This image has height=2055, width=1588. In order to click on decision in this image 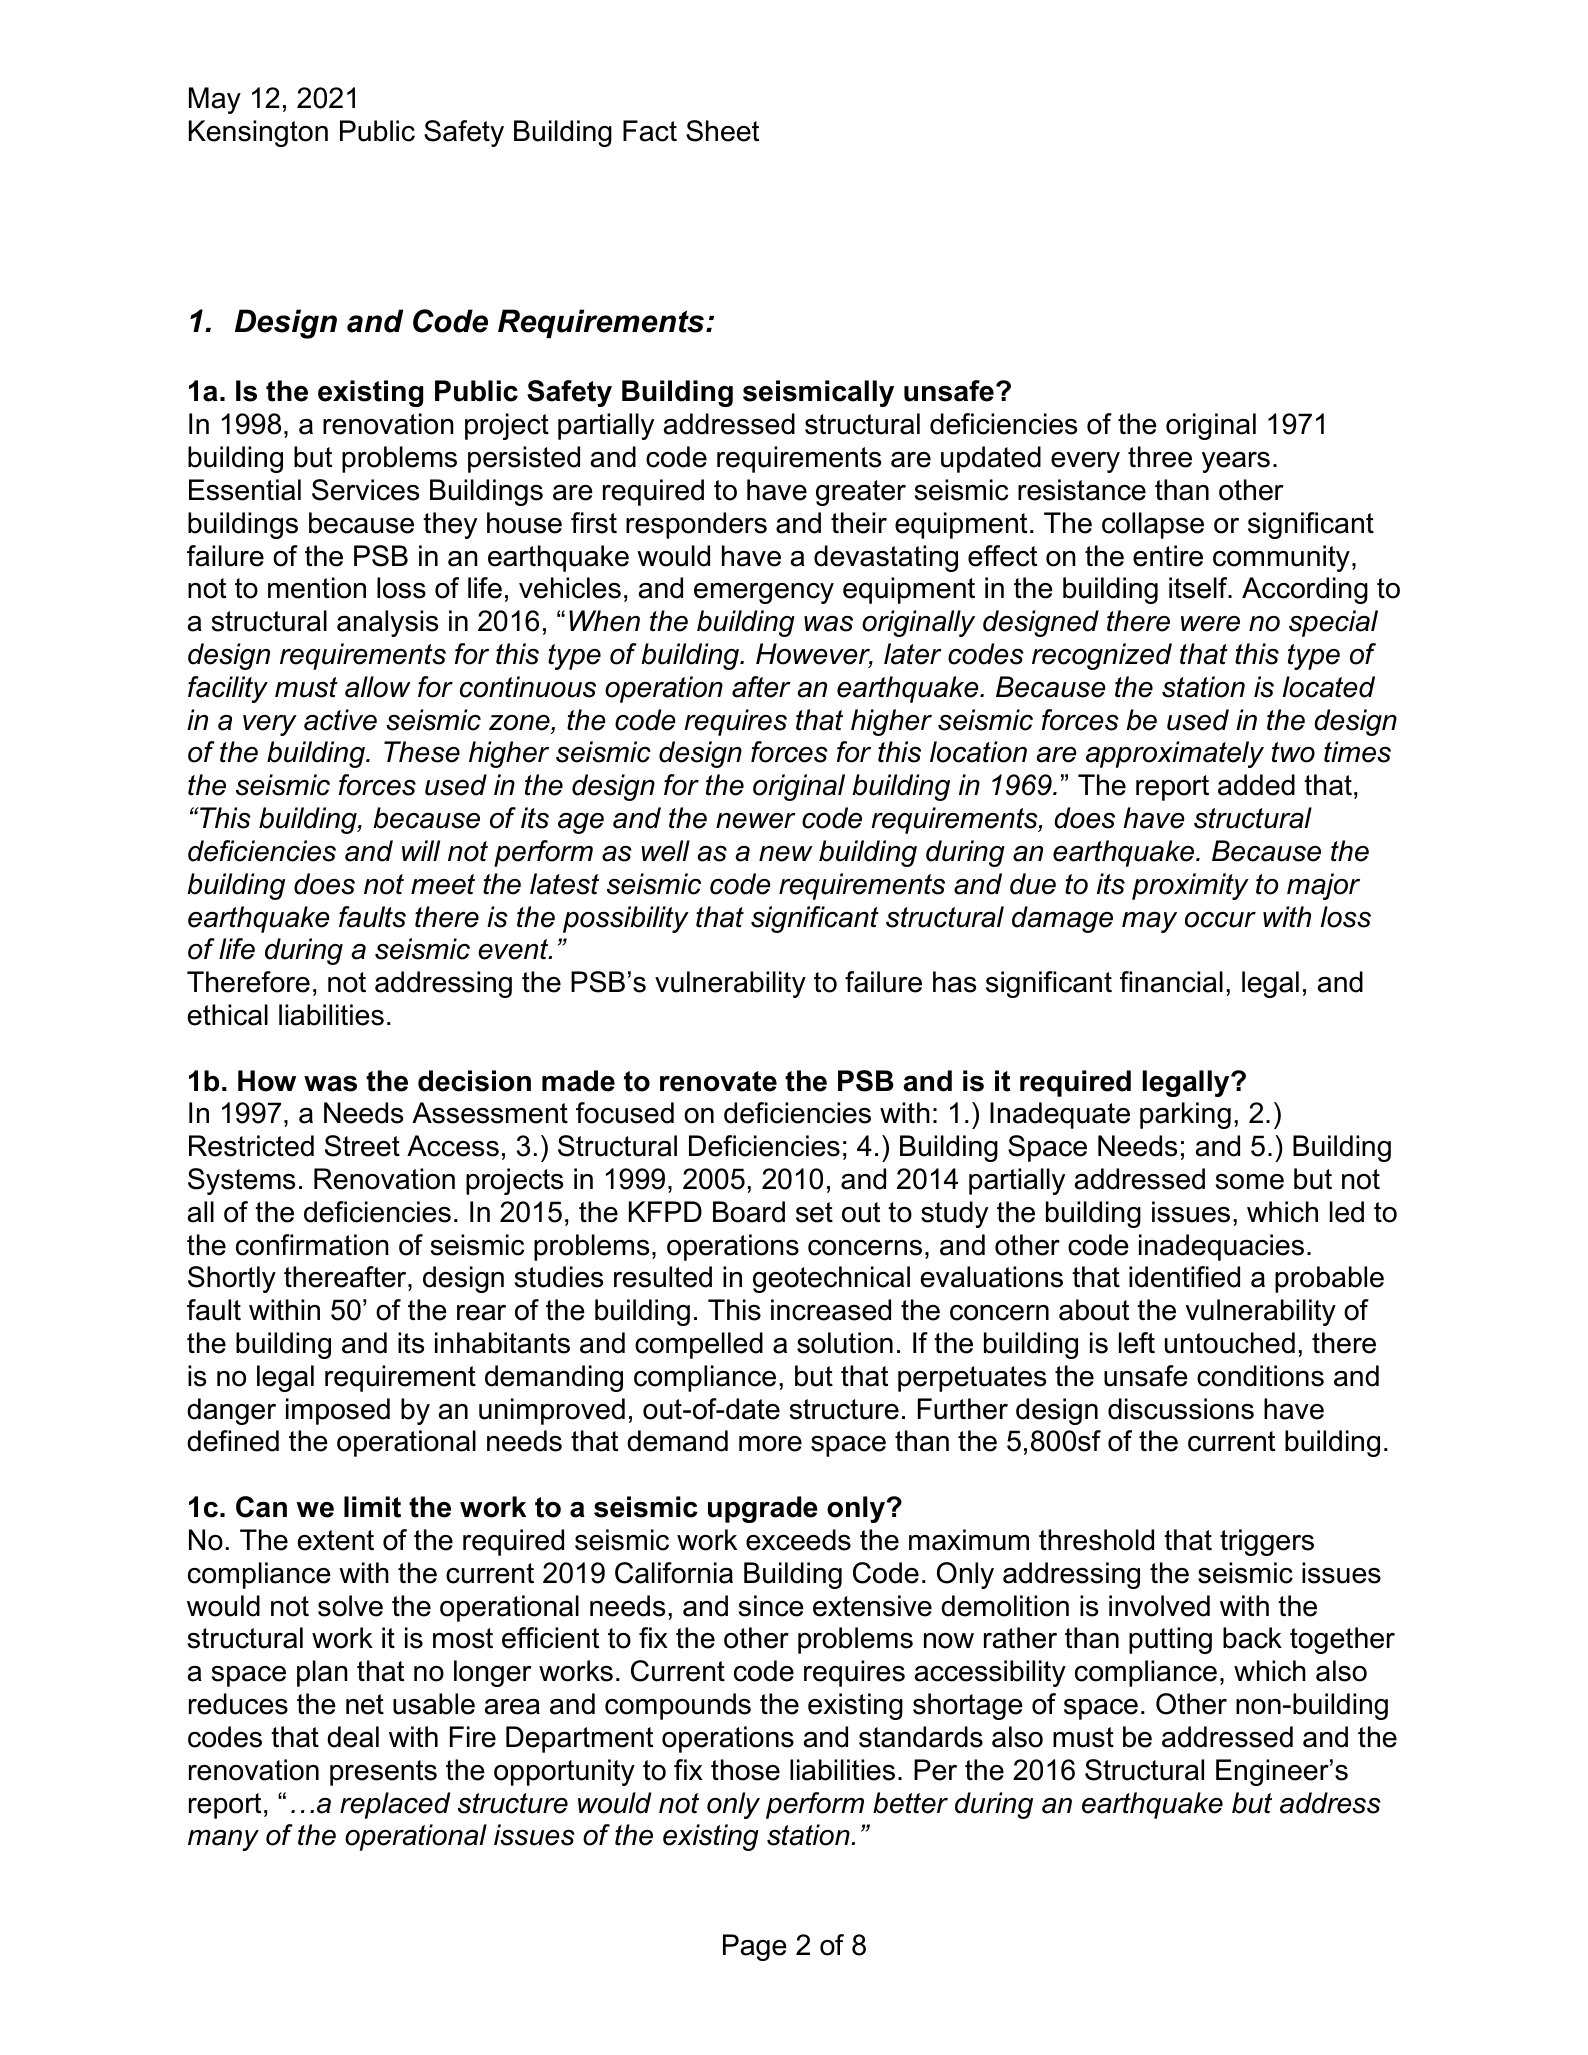, I will do `click(474, 1081)`.
